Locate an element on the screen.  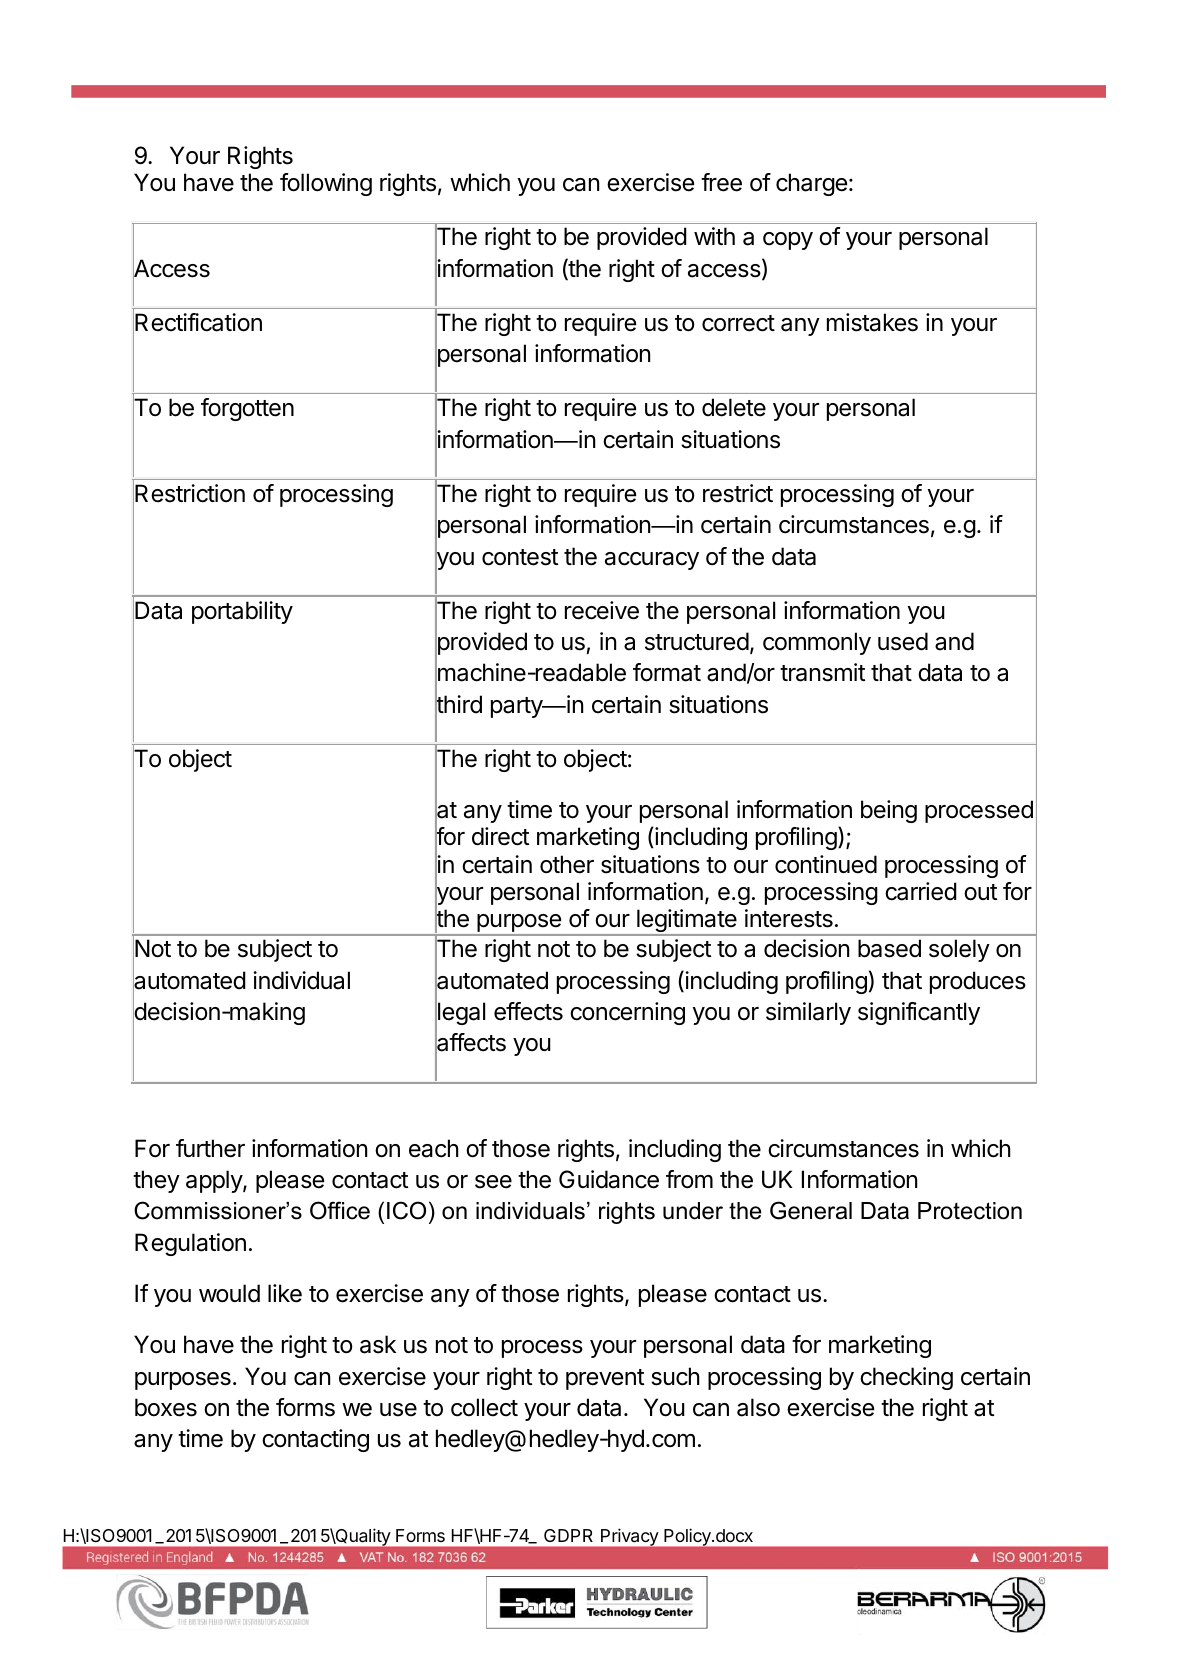
other is located at coordinates (567, 864).
